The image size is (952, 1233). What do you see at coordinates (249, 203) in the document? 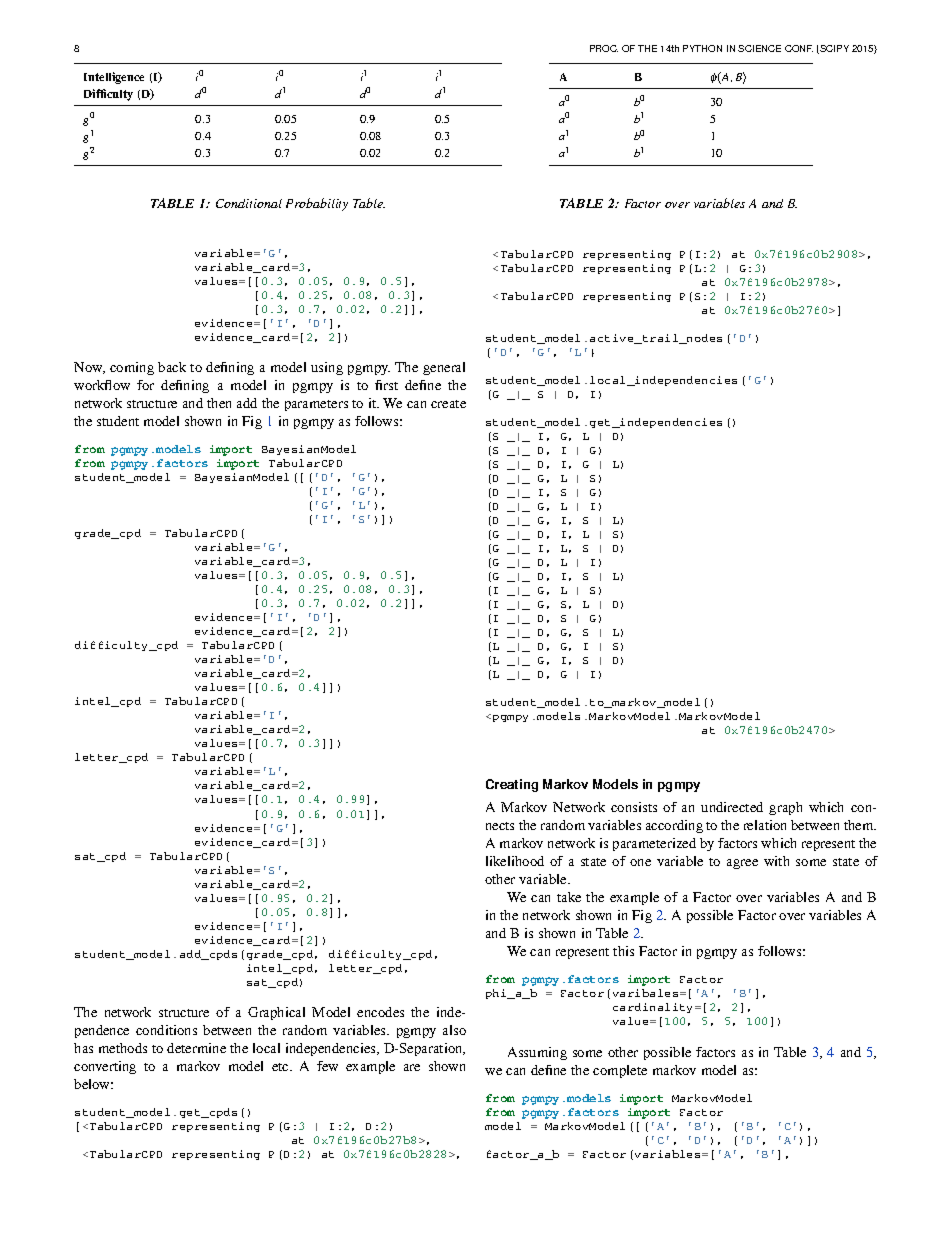
I see `Conditional` at bounding box center [249, 203].
